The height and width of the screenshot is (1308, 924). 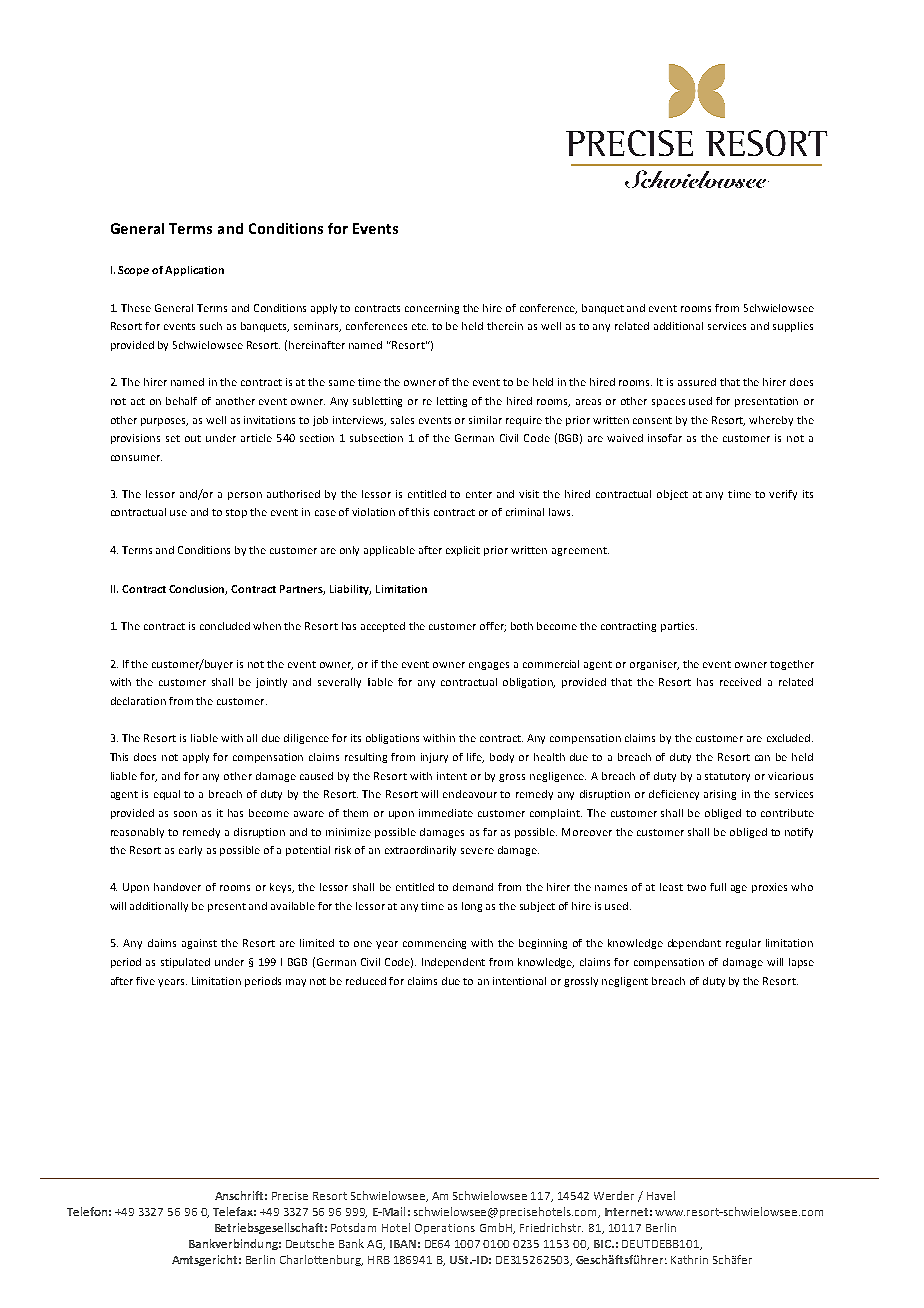 I want to click on Independent, so click(x=453, y=963).
